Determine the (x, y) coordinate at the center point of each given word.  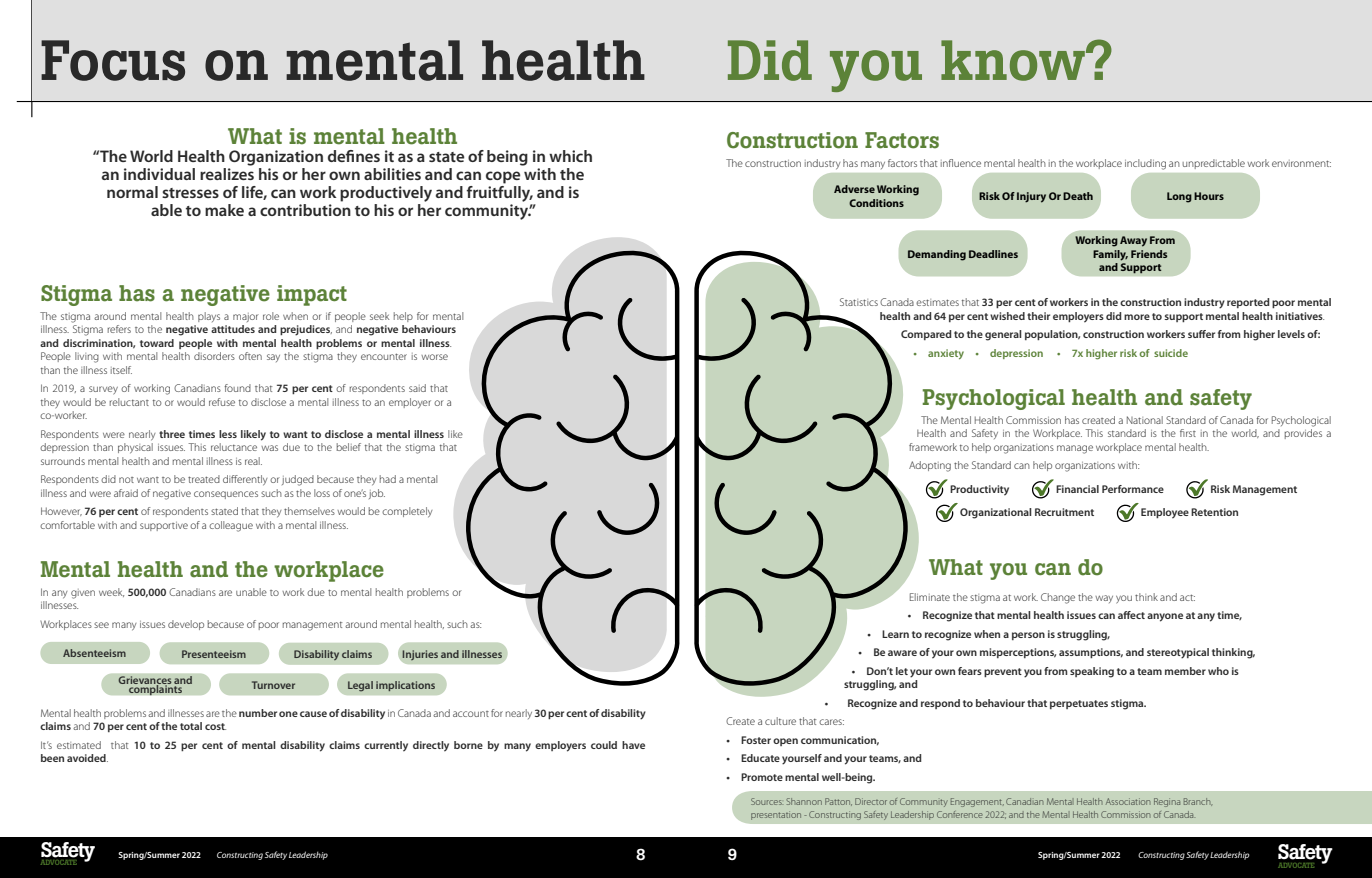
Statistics (859, 302)
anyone (1165, 617)
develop (186, 625)
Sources (767, 801)
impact (312, 295)
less (228, 434)
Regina (1167, 802)
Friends (1149, 254)
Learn (895, 634)
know (1014, 60)
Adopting (930, 466)
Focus (113, 60)
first (1188, 433)
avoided (87, 758)
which (570, 156)
